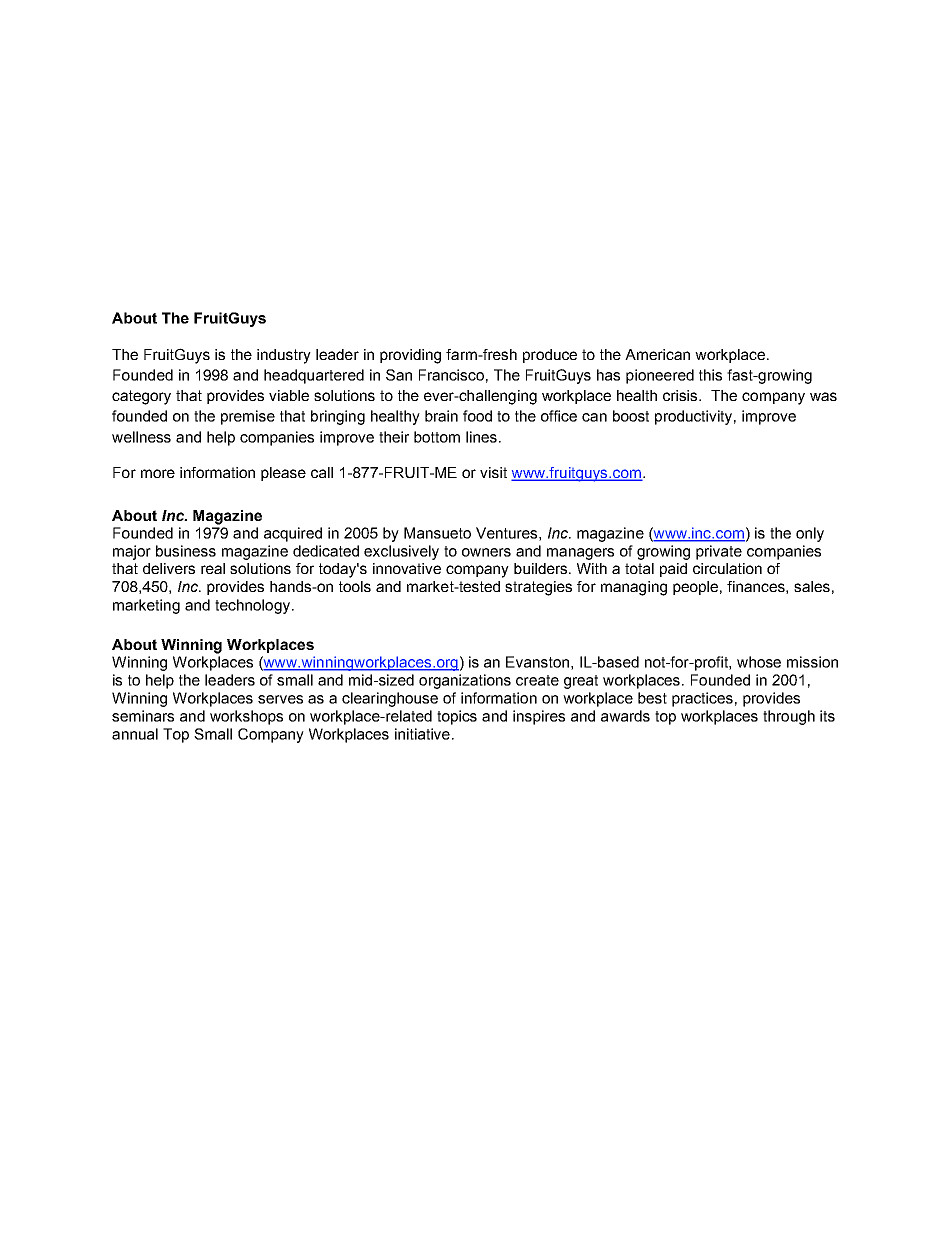  I want to click on business, so click(186, 551).
